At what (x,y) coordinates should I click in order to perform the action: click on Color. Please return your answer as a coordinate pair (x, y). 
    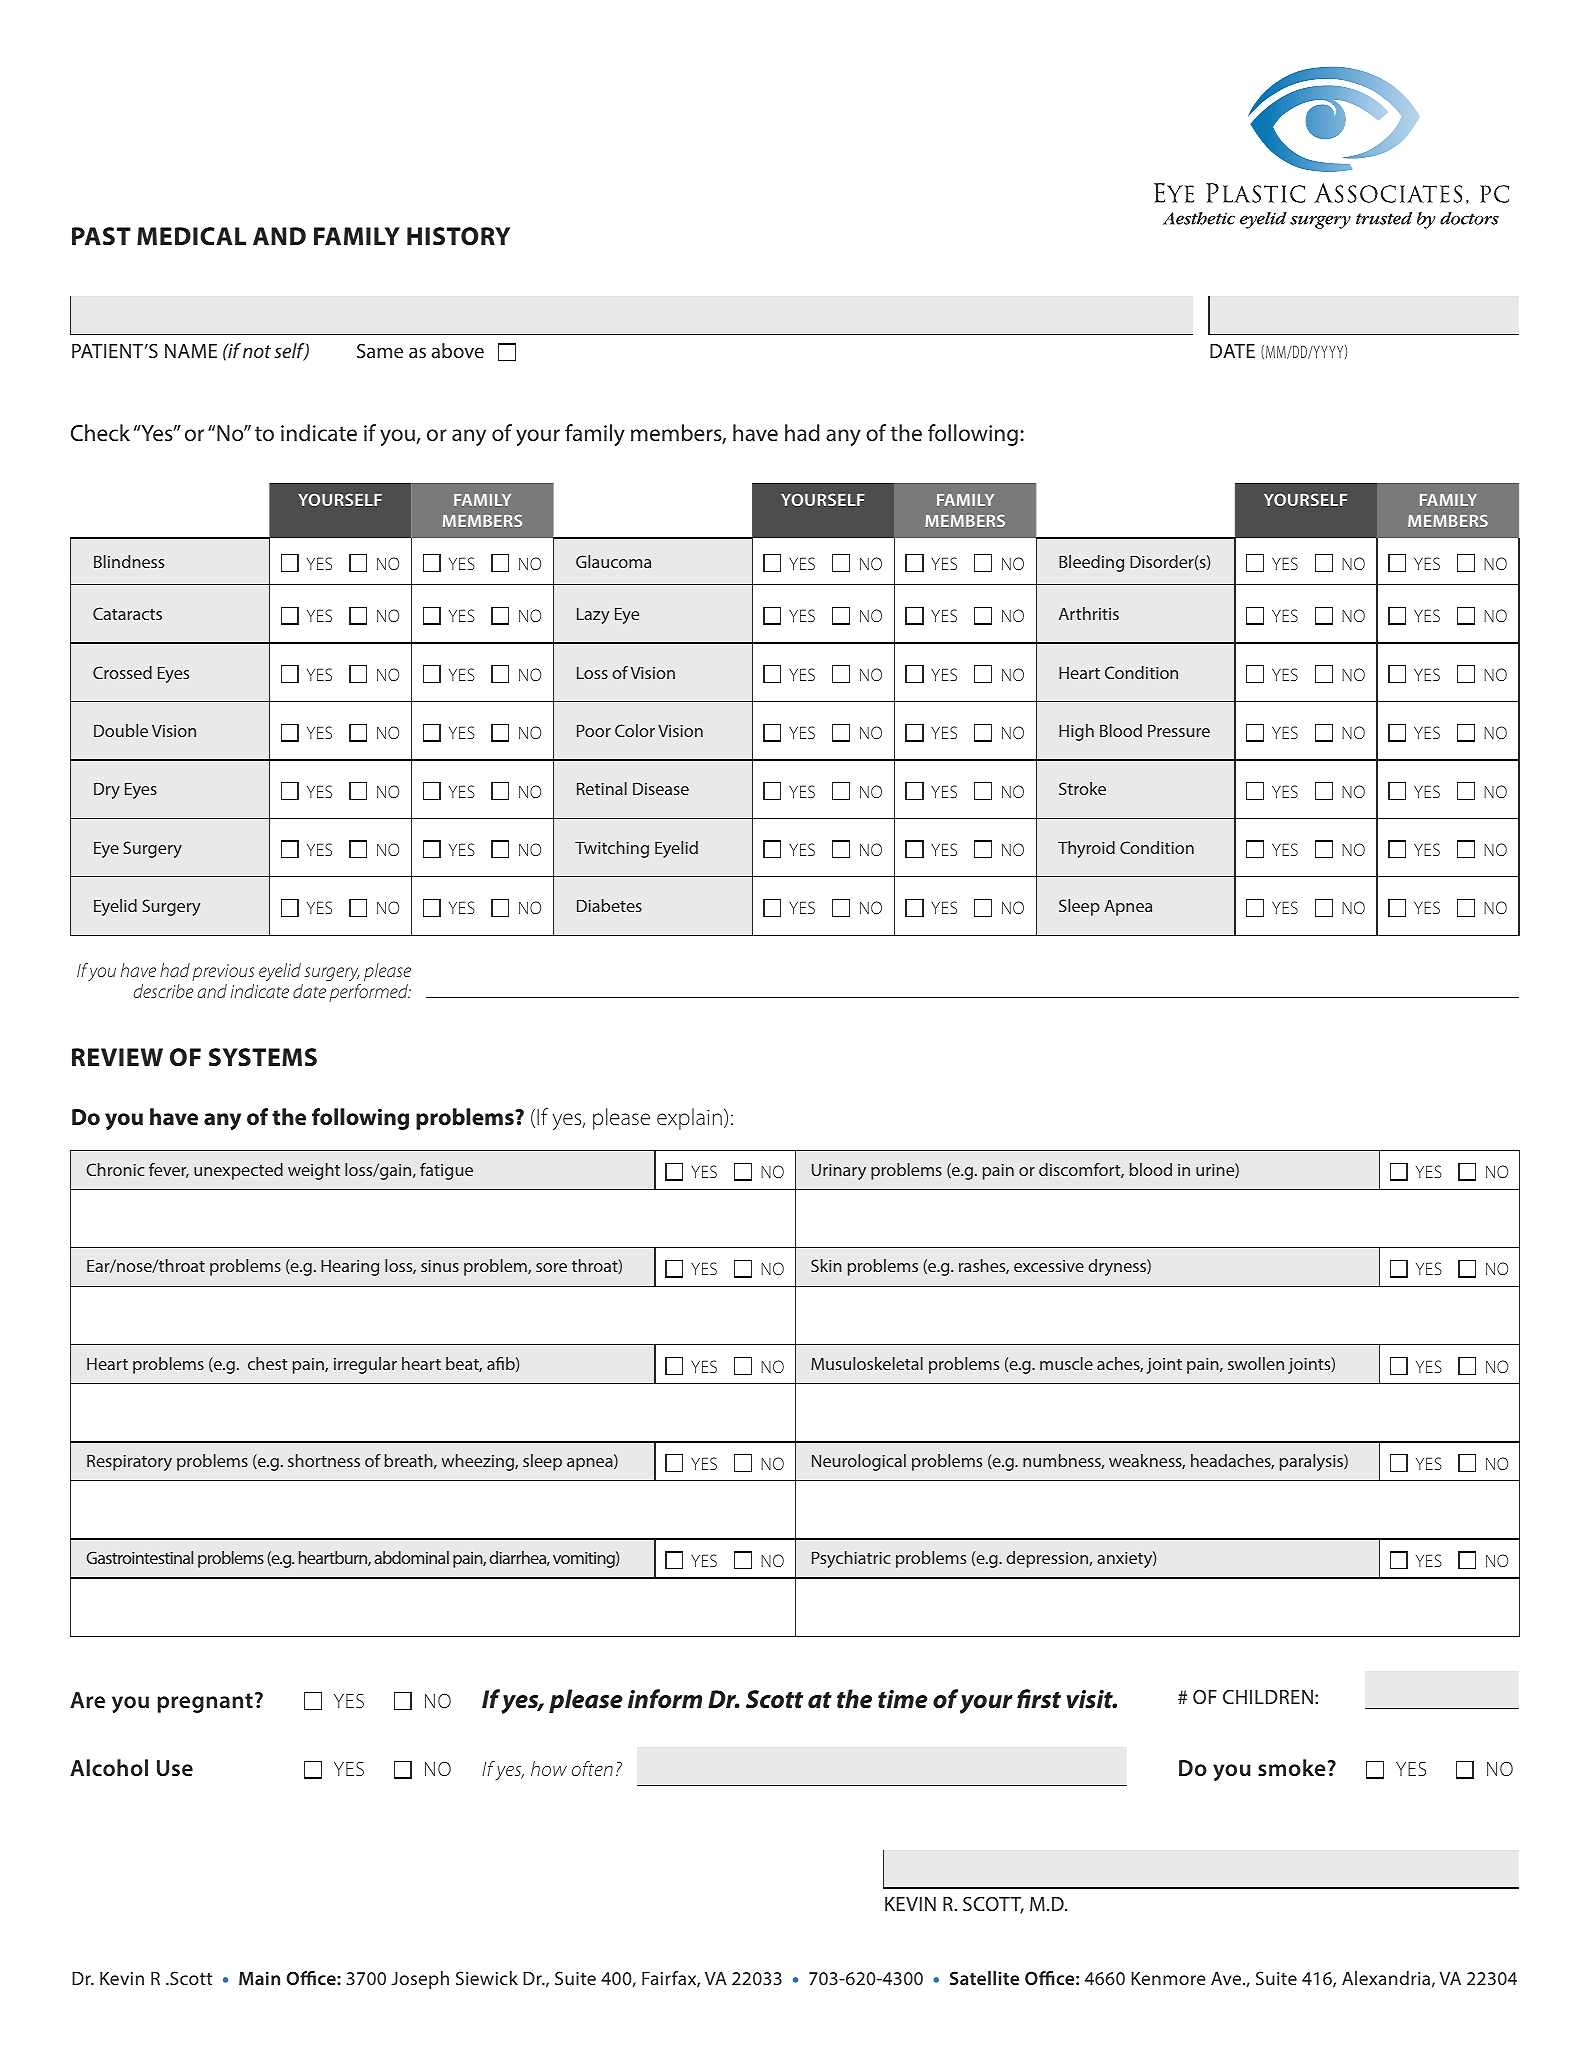
    Looking at the image, I should click on (635, 730).
